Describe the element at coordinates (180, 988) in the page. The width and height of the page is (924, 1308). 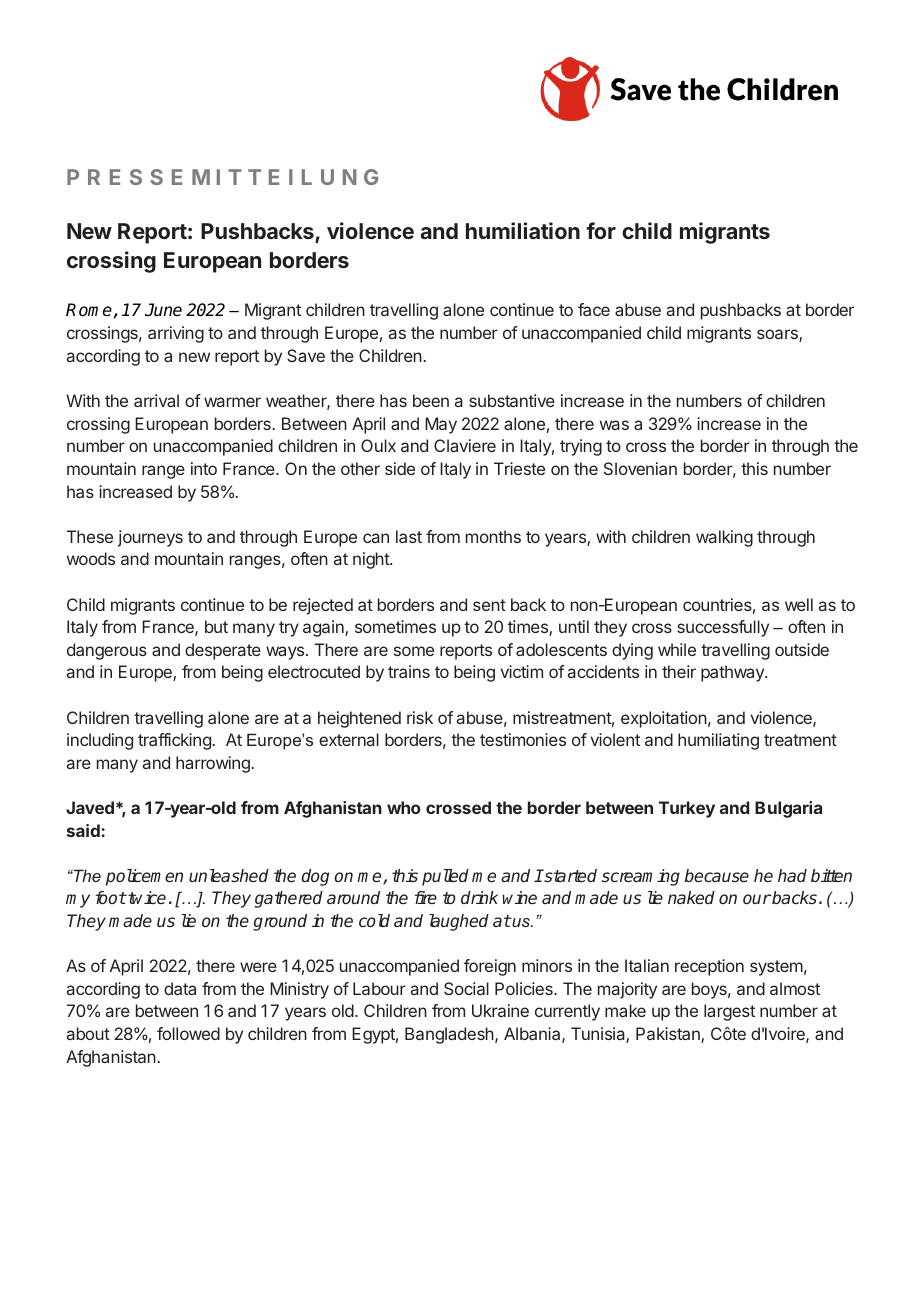
I see `data` at that location.
